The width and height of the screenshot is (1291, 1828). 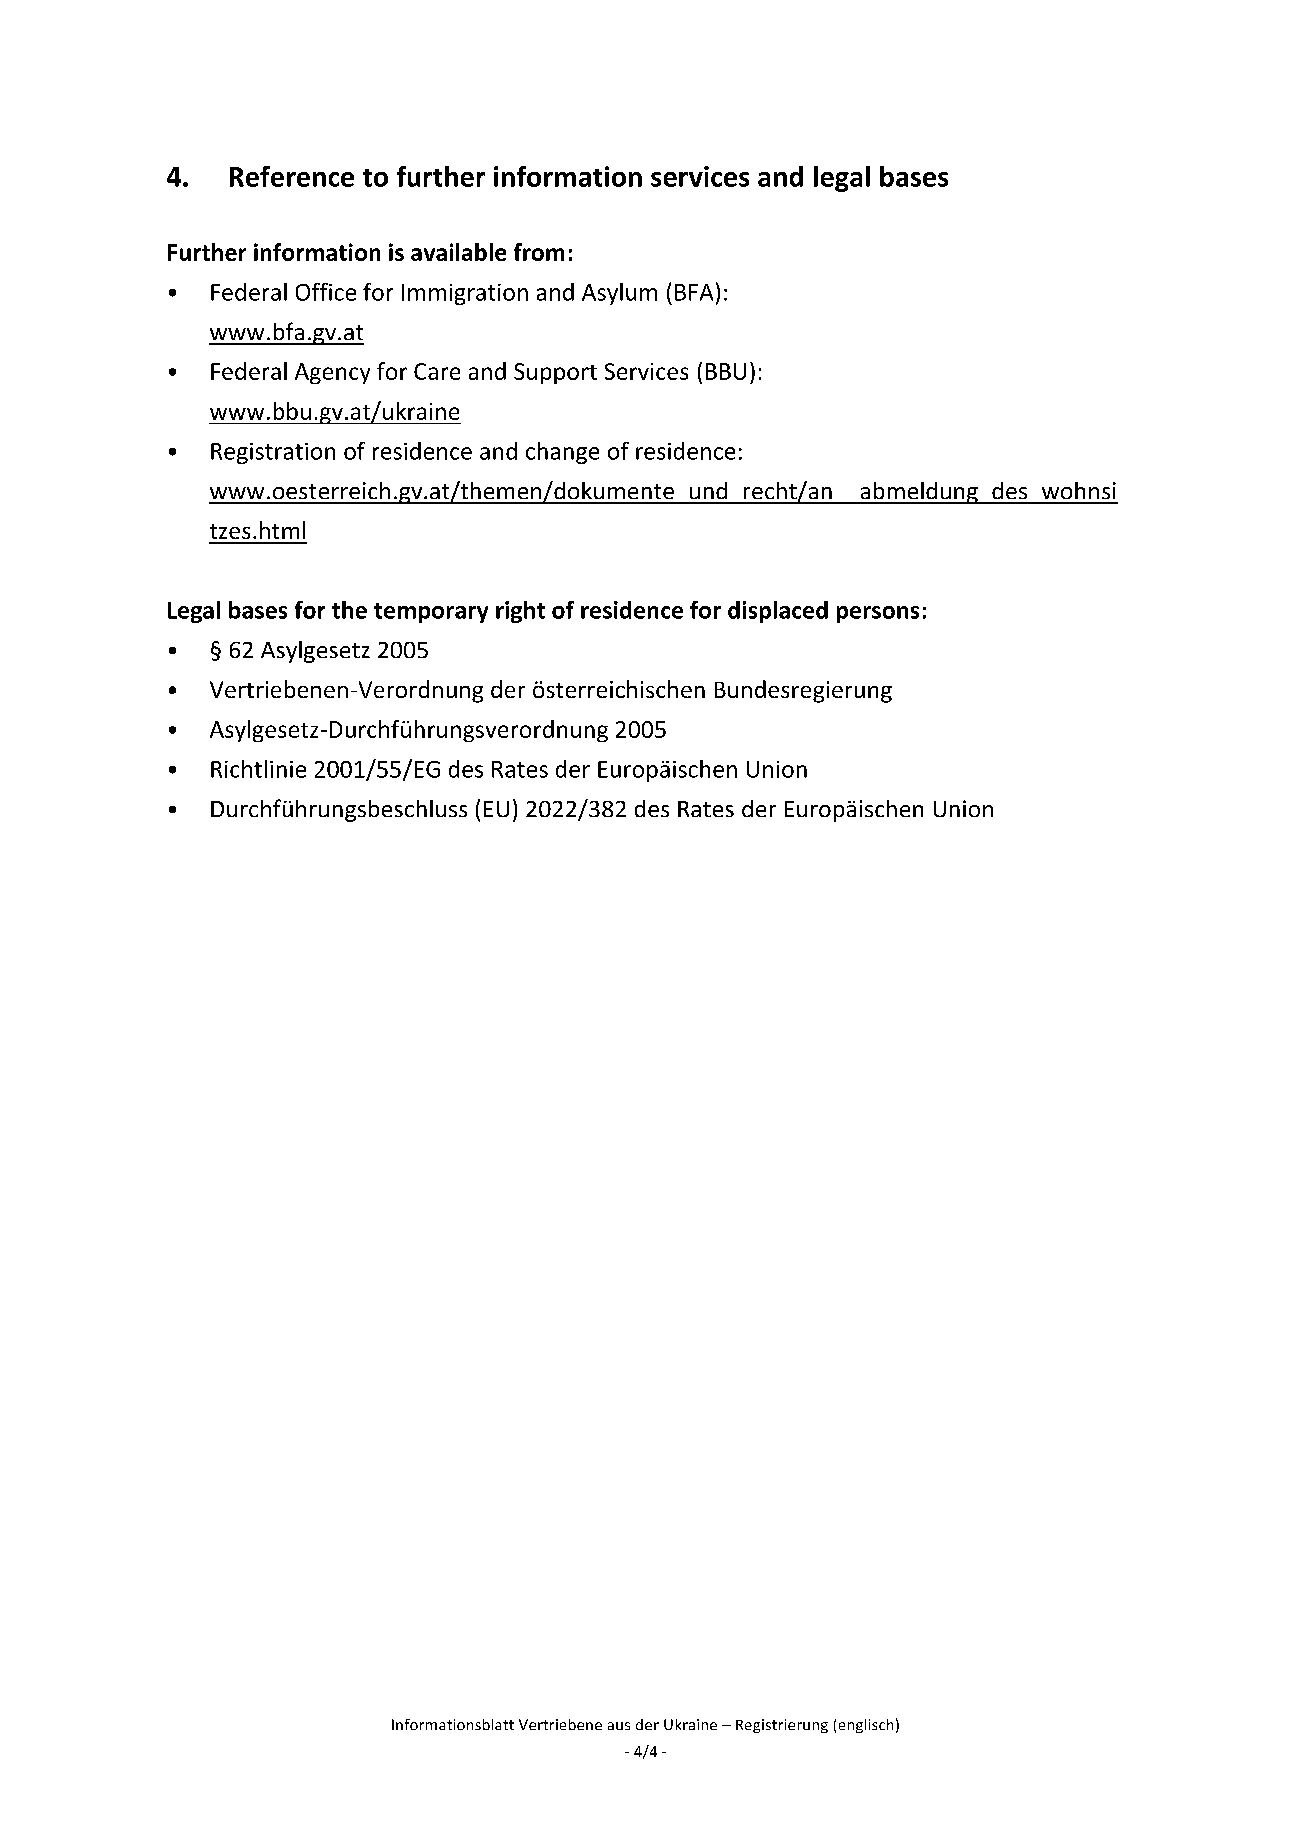 What do you see at coordinates (878, 614) in the screenshot?
I see `persons` at bounding box center [878, 614].
